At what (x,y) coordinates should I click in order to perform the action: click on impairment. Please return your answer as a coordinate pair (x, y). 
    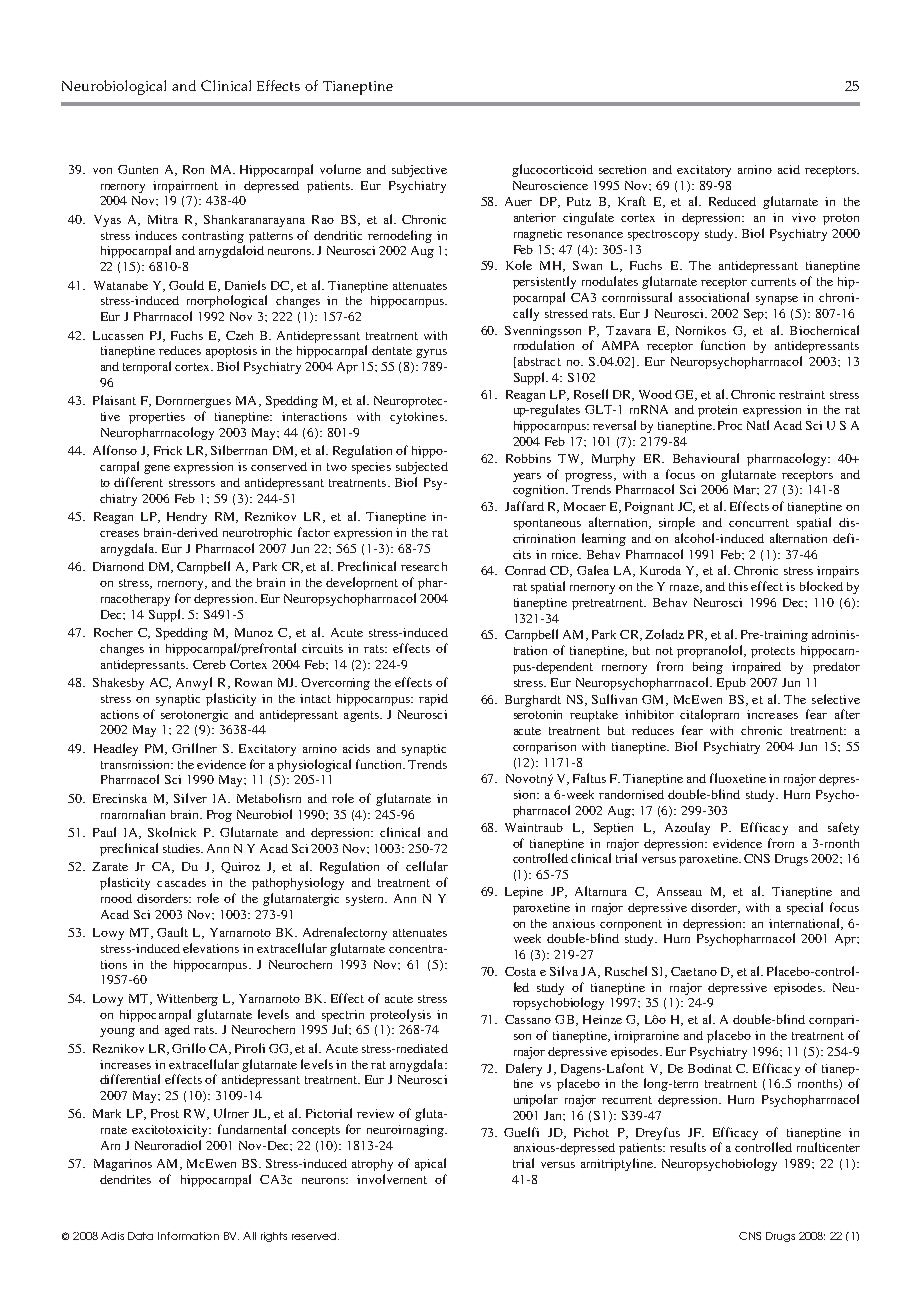
    Looking at the image, I should click on (185, 187).
